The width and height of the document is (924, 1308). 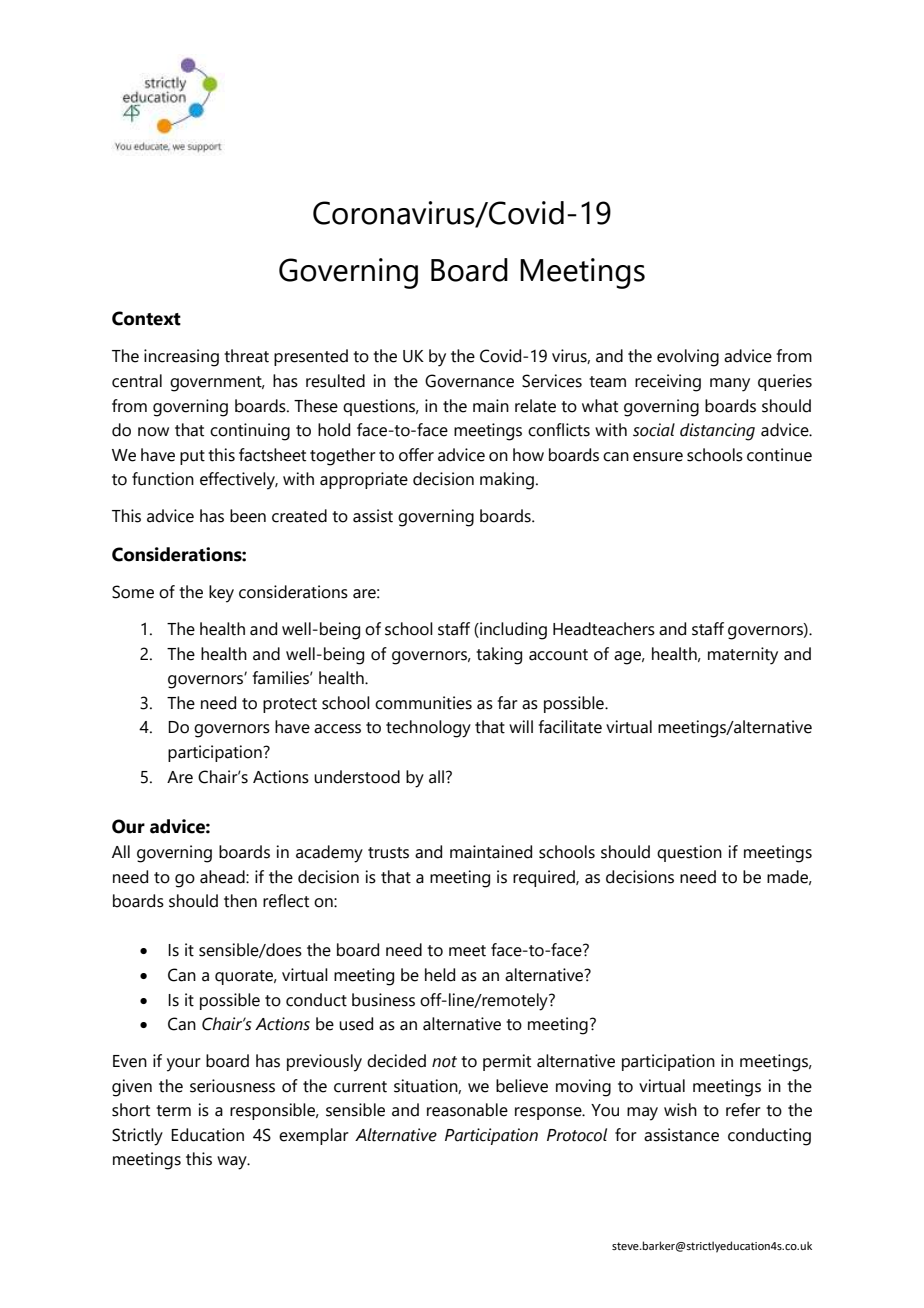 I want to click on term, so click(x=173, y=1111).
